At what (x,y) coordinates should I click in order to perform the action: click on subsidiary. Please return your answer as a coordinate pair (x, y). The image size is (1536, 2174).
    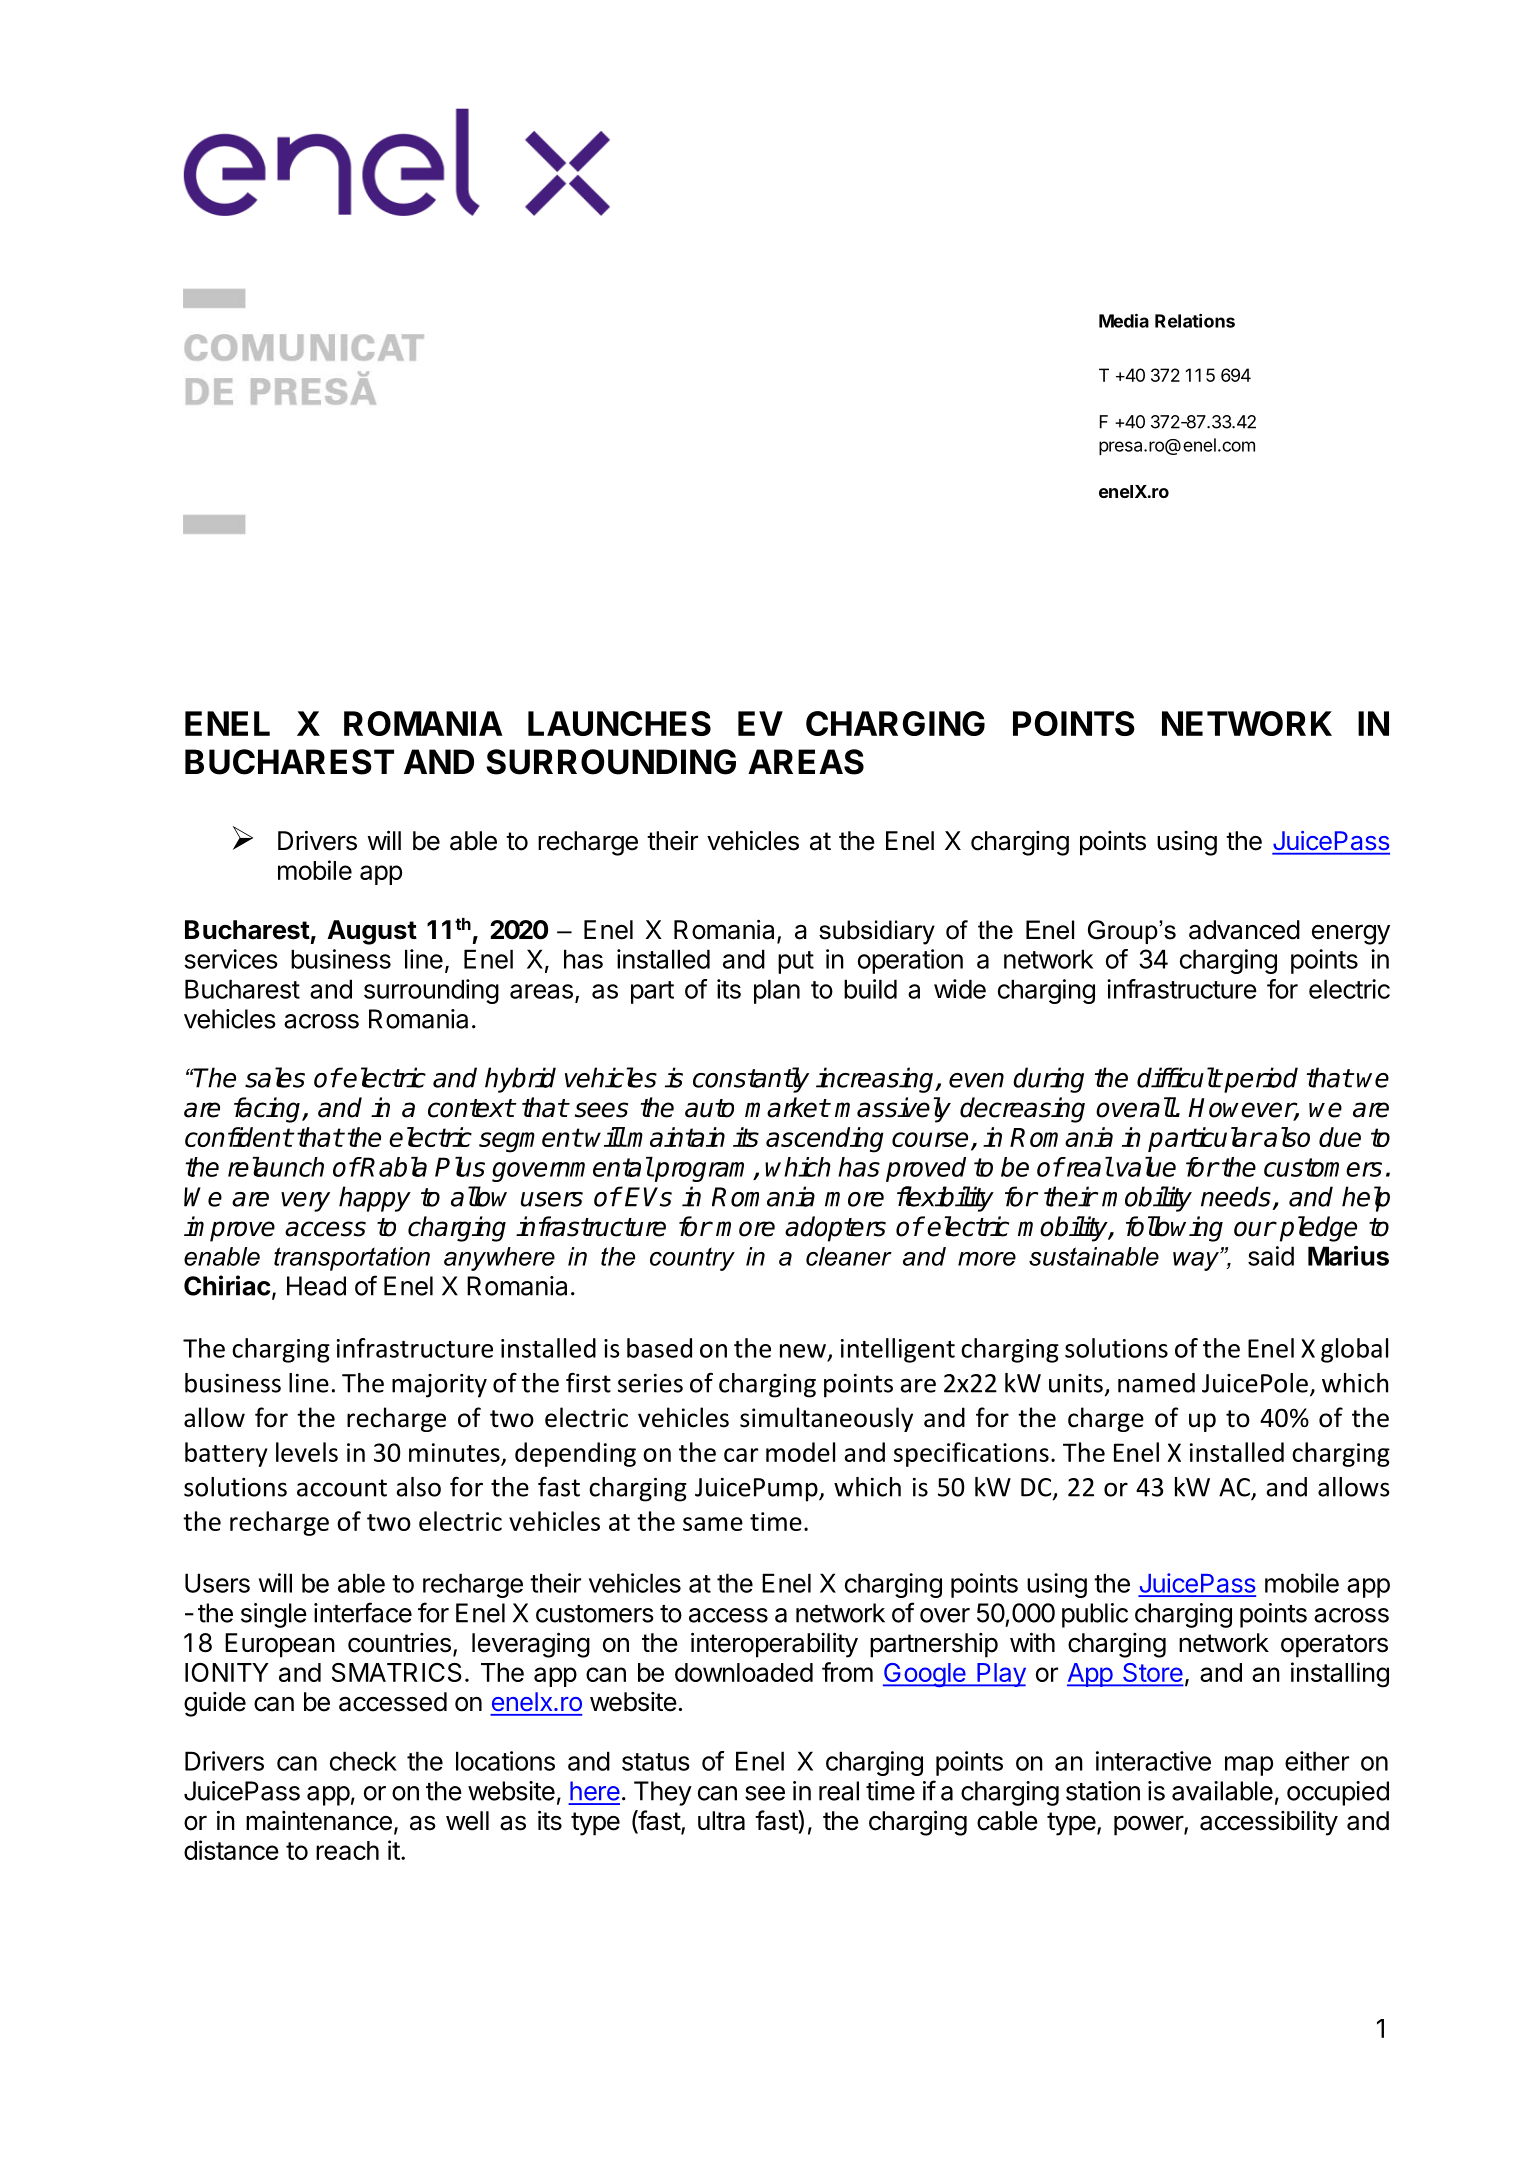
    Looking at the image, I should click on (877, 932).
